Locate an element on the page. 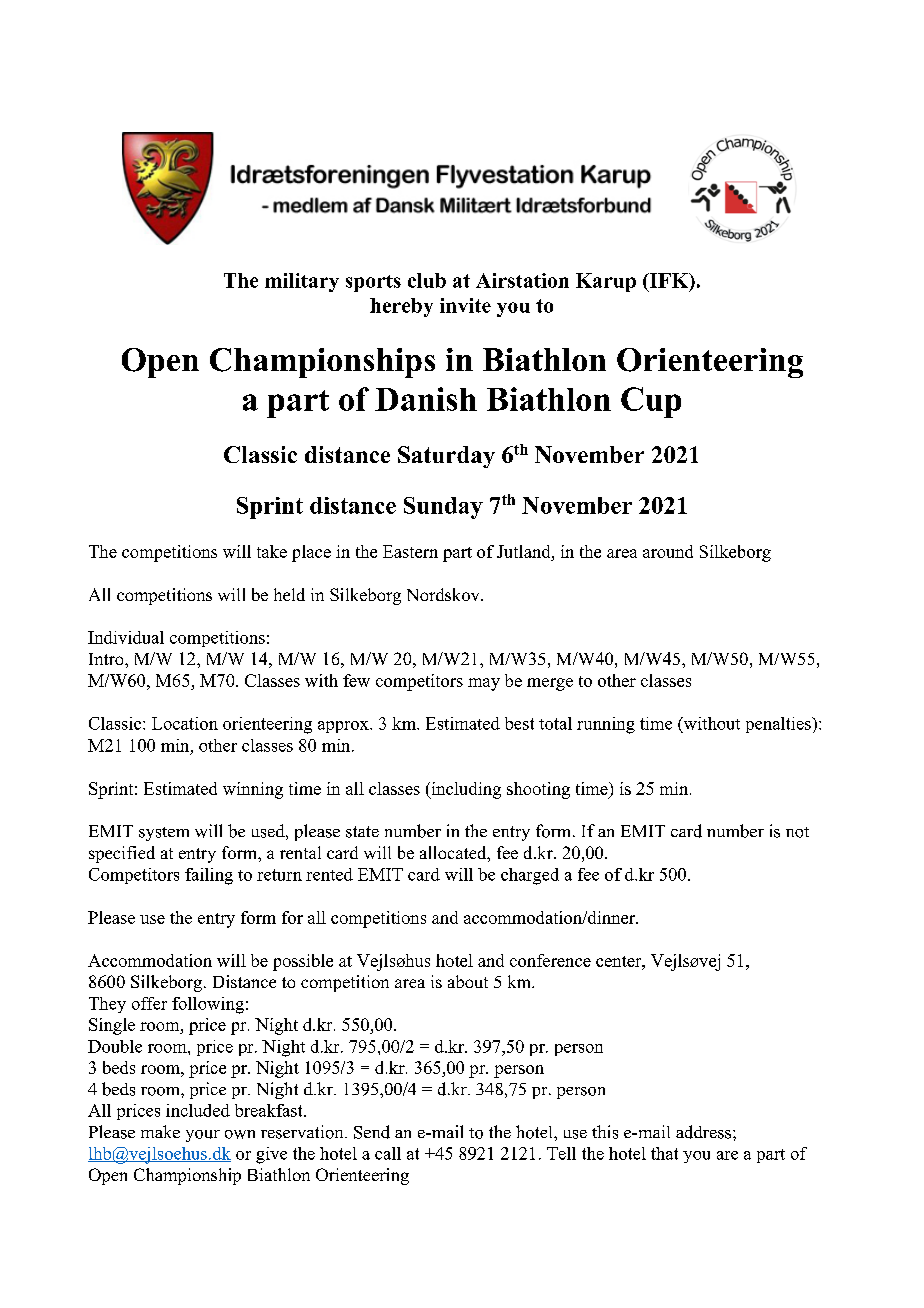 The width and height of the page is (924, 1308). take is located at coordinates (272, 551).
